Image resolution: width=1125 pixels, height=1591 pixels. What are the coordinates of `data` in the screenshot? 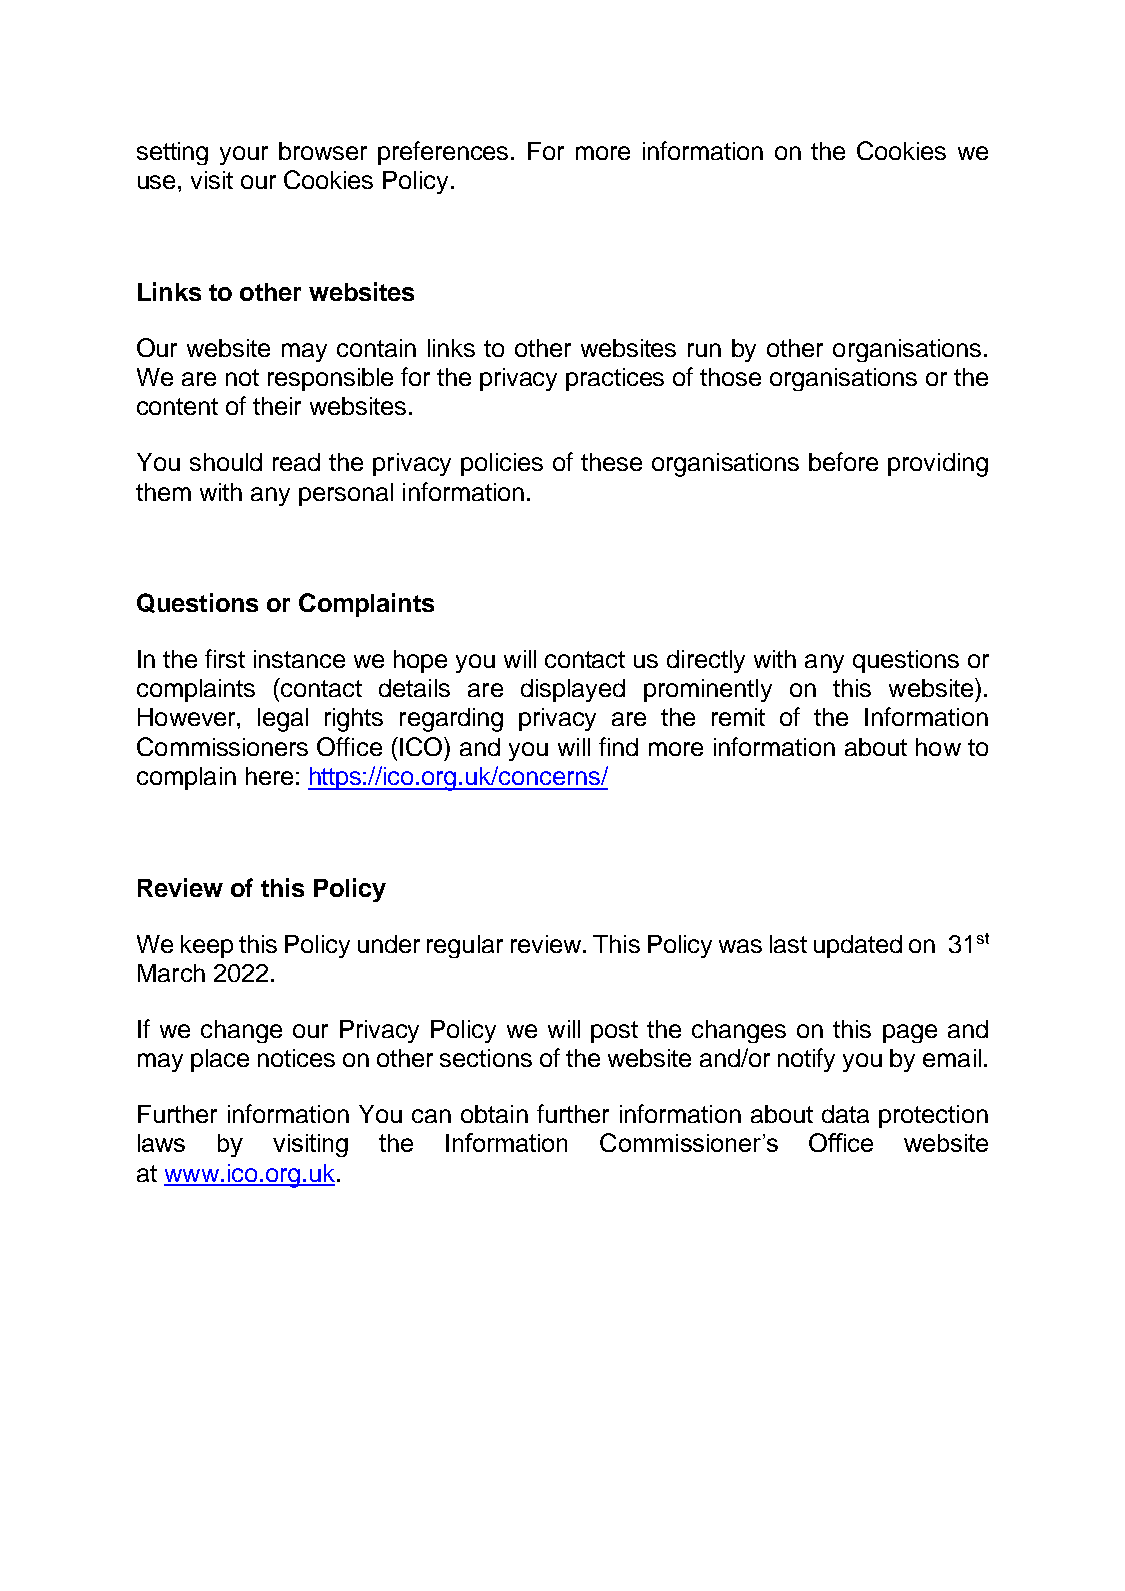 It's located at (845, 1114).
